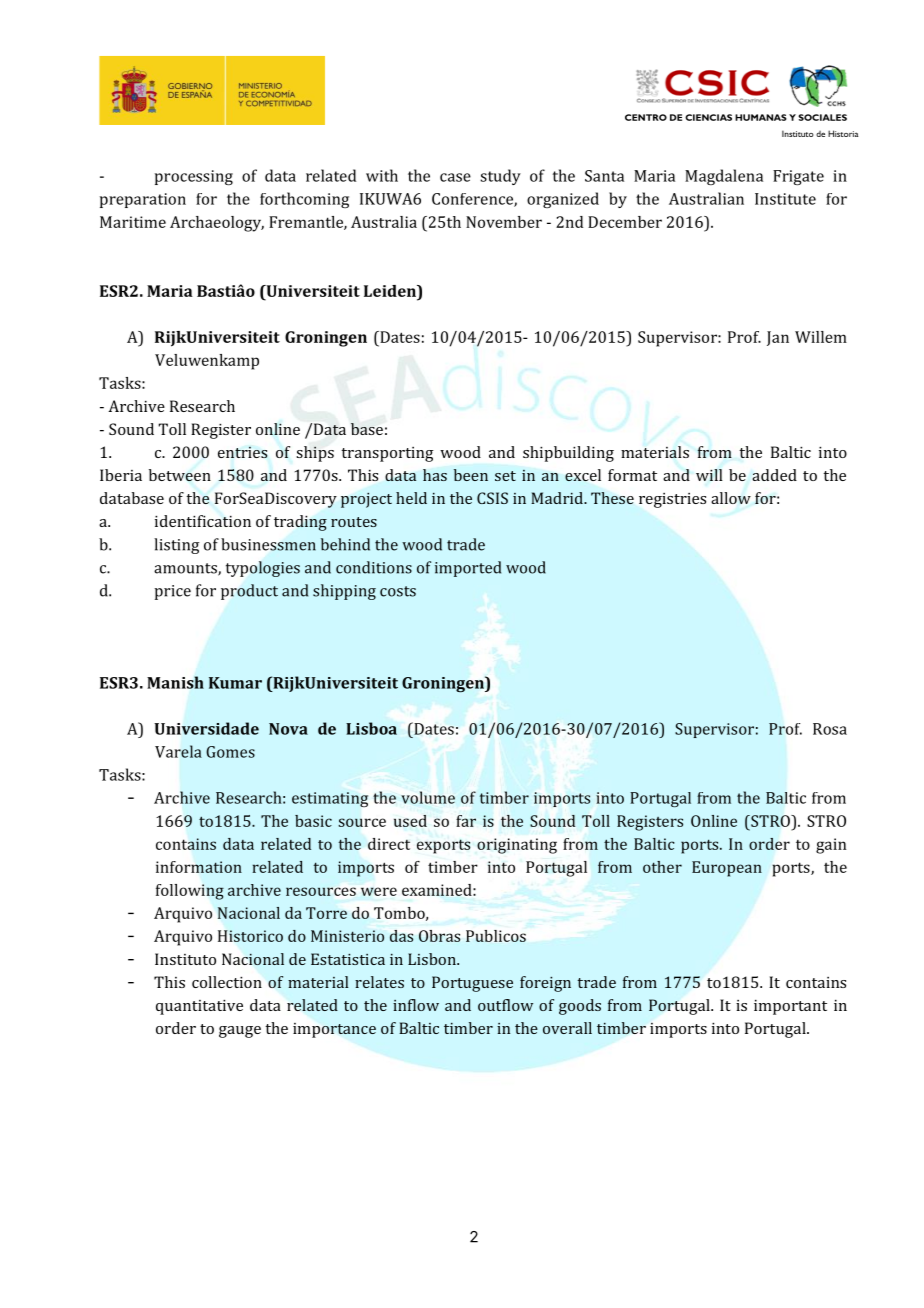 This image has height=1308, width=924. What do you see at coordinates (199, 1007) in the image?
I see `quantitative` at bounding box center [199, 1007].
